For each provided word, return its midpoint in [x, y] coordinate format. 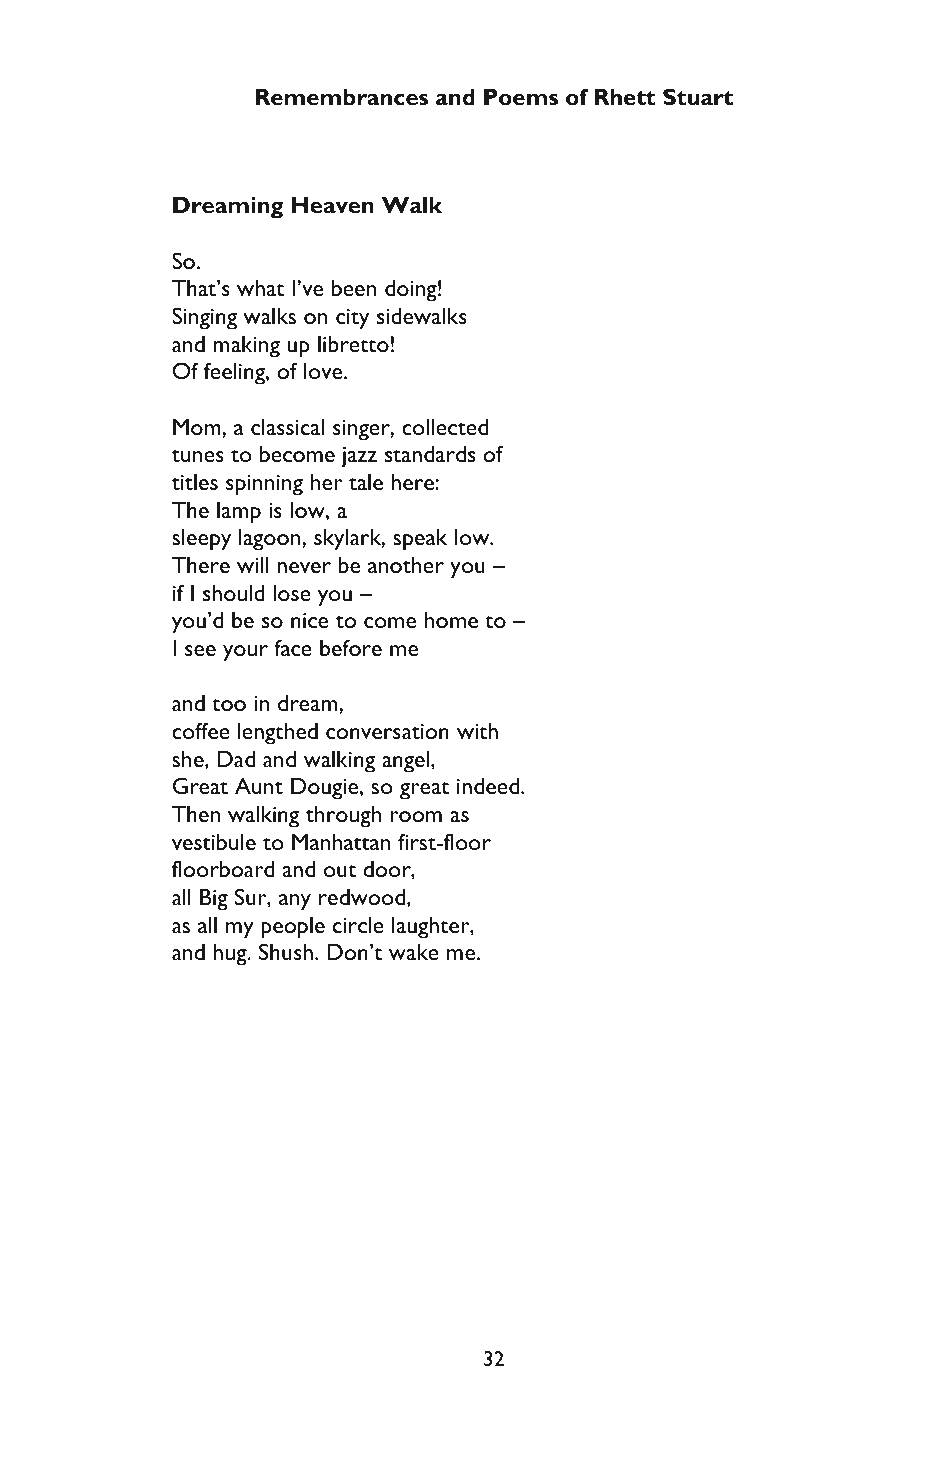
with [477, 730]
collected [445, 426]
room [416, 816]
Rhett [625, 97]
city [352, 319]
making [246, 346]
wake [414, 951]
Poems [521, 97]
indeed [489, 785]
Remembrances [342, 97]
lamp [239, 512]
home [451, 619]
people [293, 927]
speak [420, 539]
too [229, 704]
